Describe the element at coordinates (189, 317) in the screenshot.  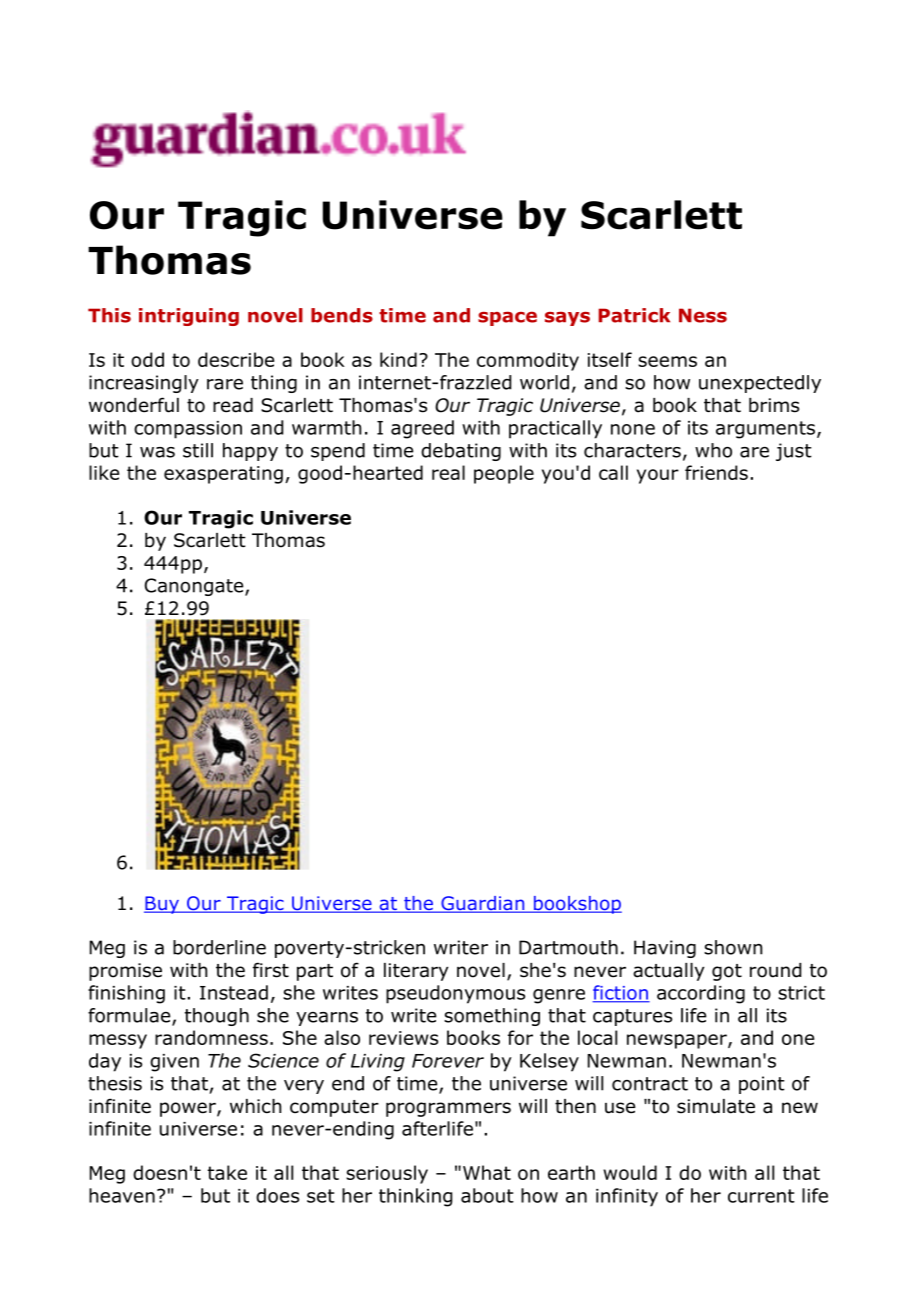
I see `intriguing` at that location.
